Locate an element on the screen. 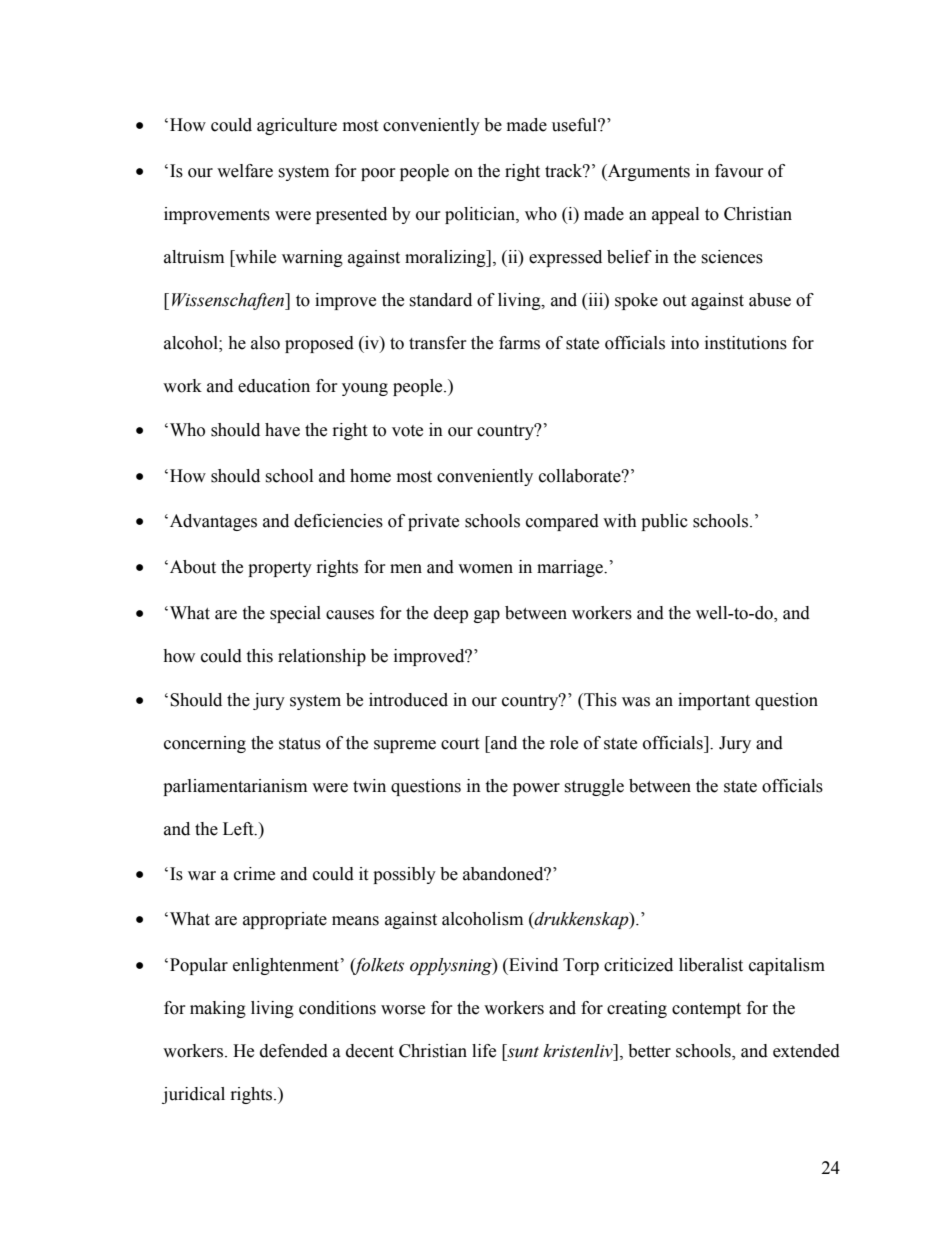 This screenshot has height=1233, width=952. institutions is located at coordinates (746, 343).
